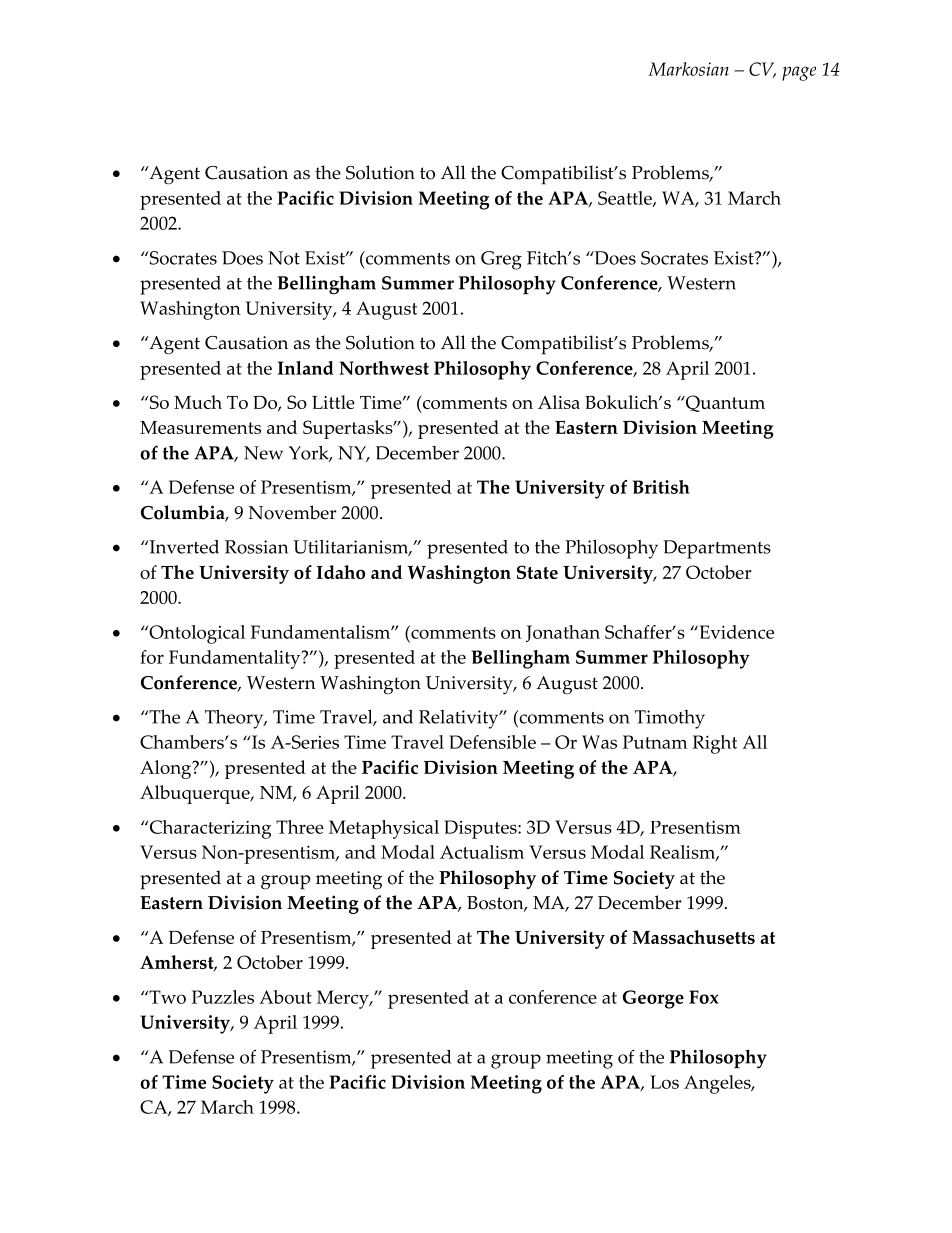 The image size is (952, 1233). What do you see at coordinates (799, 73) in the page?
I see `page` at bounding box center [799, 73].
